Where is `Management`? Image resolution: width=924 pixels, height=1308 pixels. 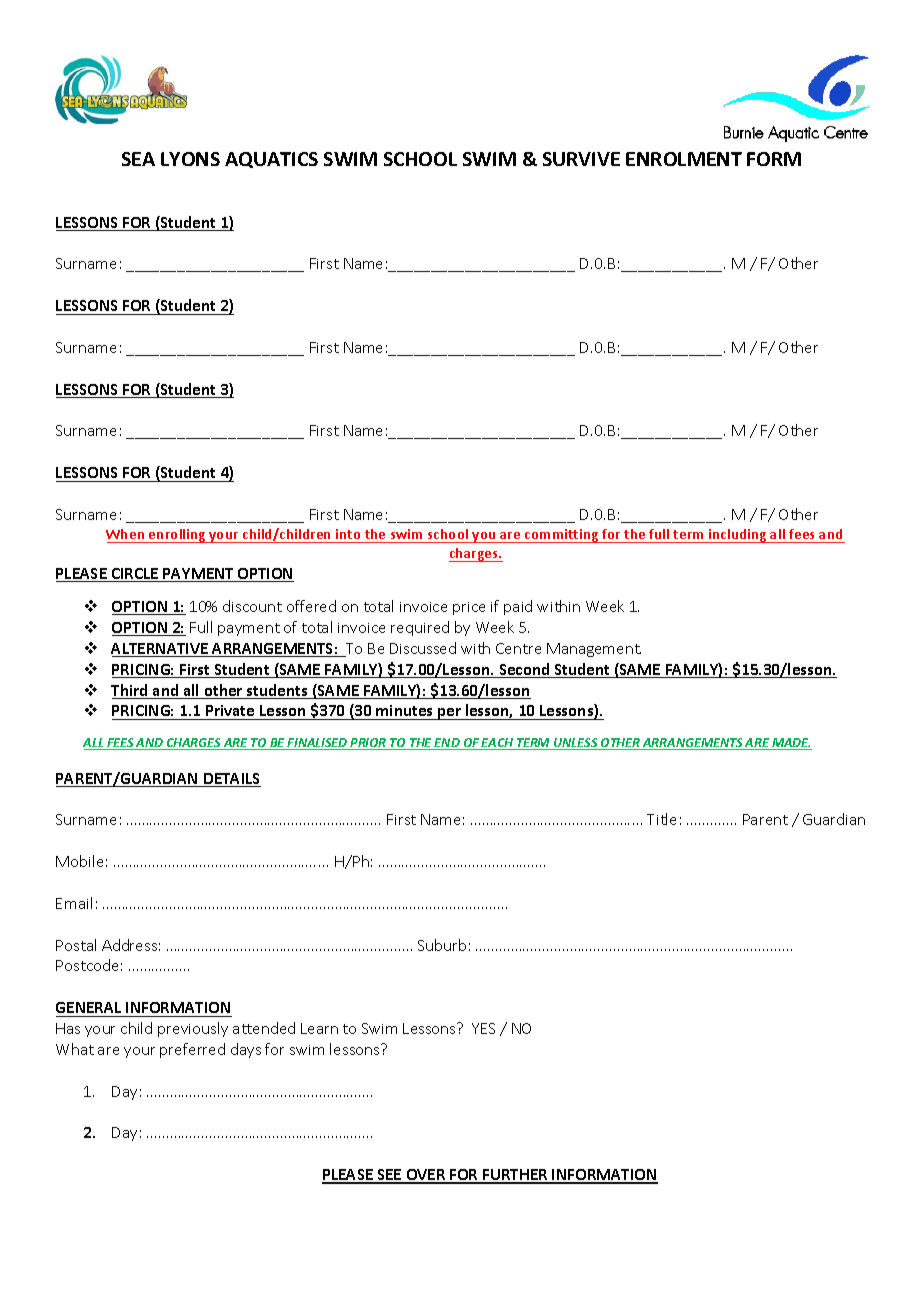 Management is located at coordinates (594, 650).
